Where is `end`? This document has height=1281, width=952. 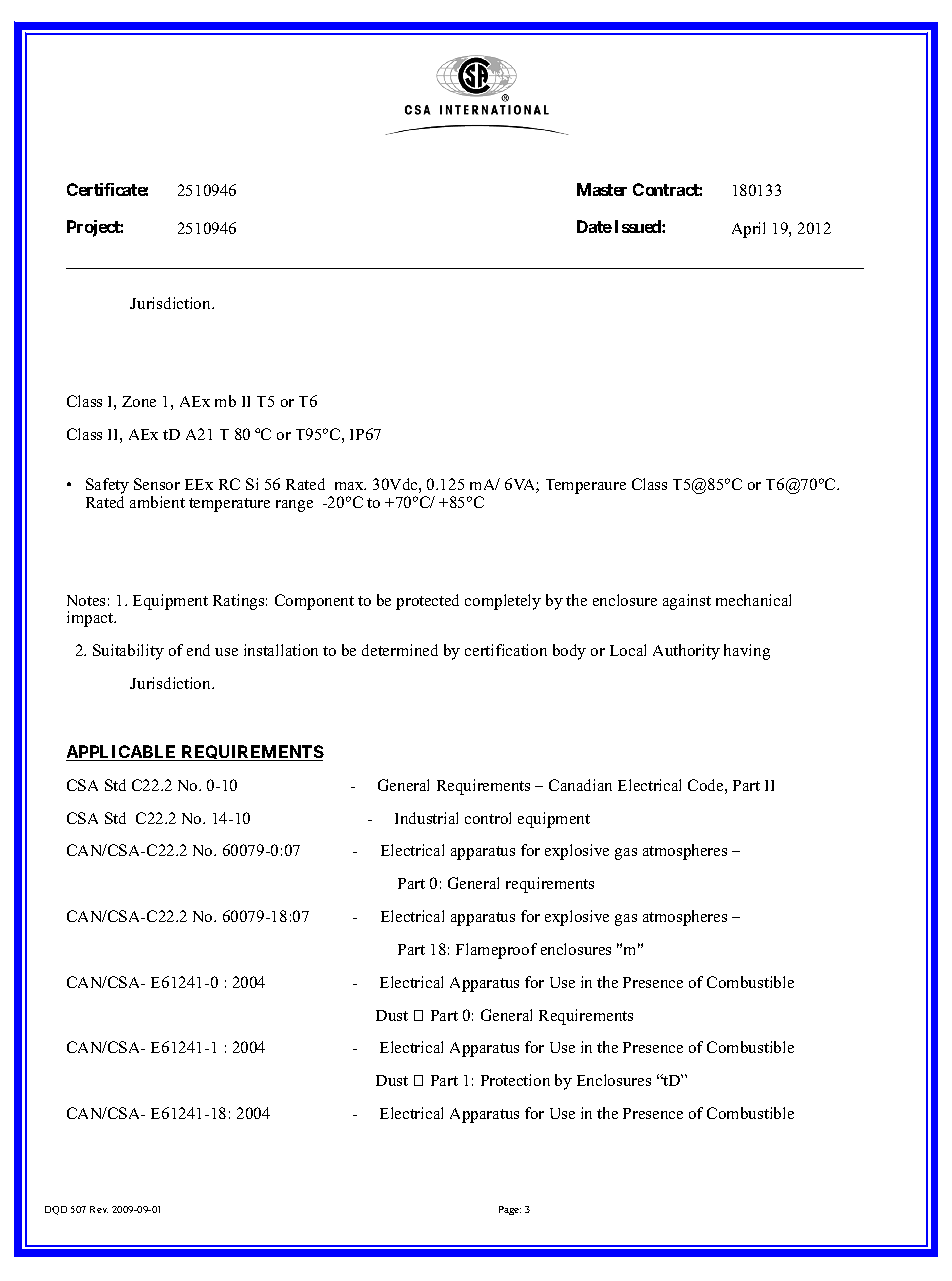
end is located at coordinates (198, 650).
